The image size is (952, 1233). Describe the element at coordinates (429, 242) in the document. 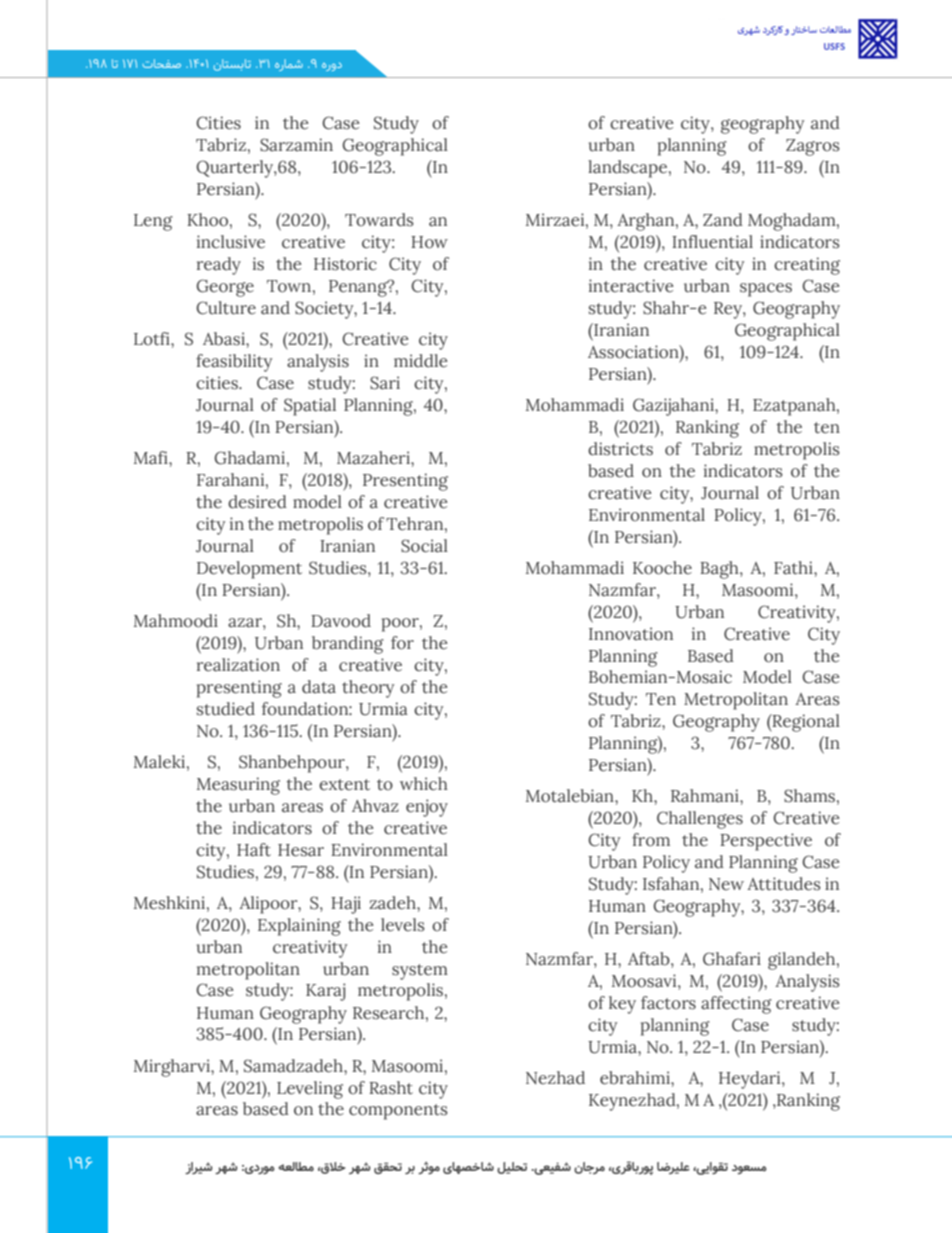

I see `How` at that location.
